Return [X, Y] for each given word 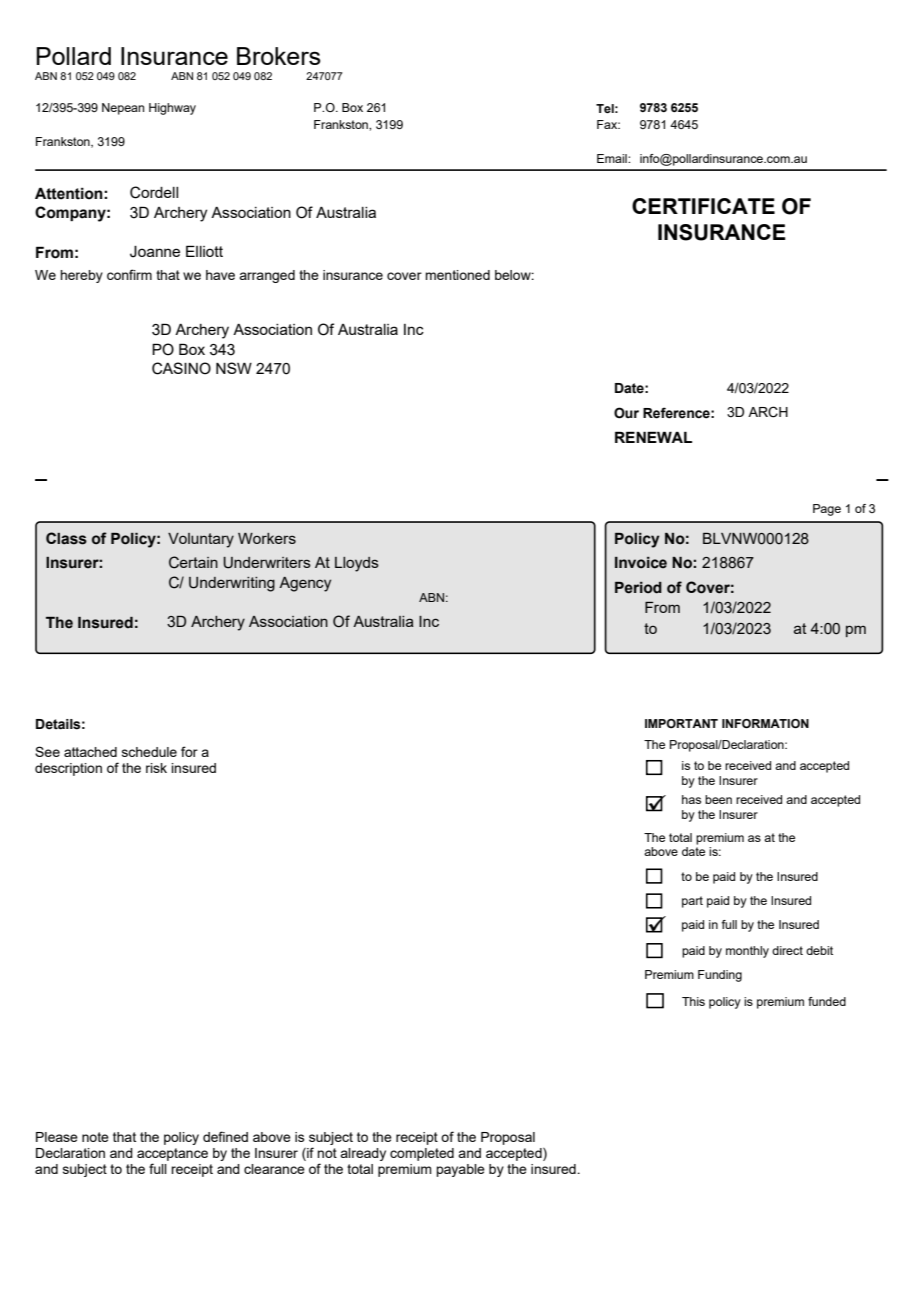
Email [613, 158]
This [693, 1001]
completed [422, 1154]
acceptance [172, 1154]
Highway [172, 109]
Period [638, 588]
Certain [193, 562]
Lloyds [357, 564]
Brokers [279, 56]
